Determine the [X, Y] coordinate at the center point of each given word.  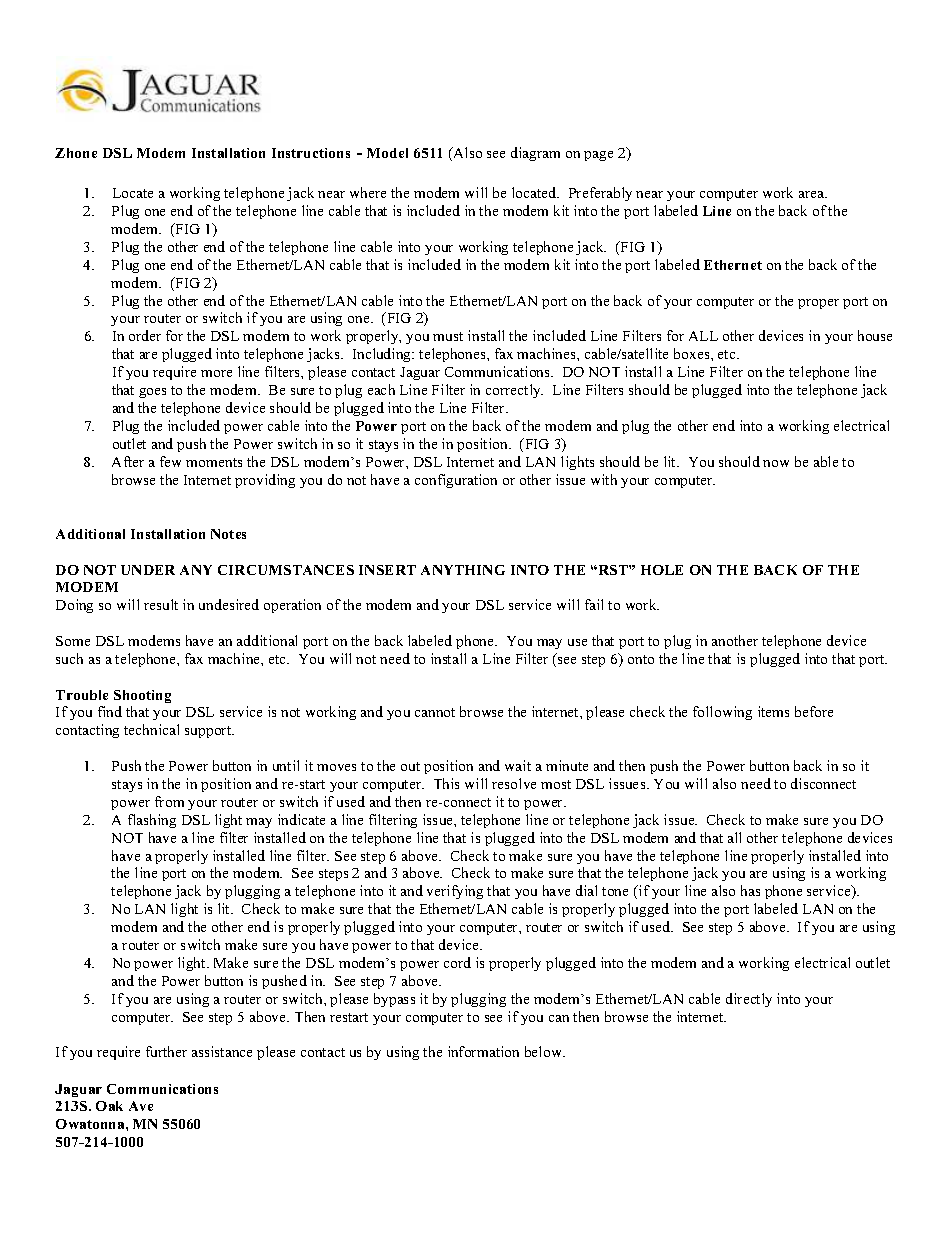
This [446, 783]
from [169, 801]
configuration [456, 481]
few [170, 461]
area [813, 194]
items [773, 711]
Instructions [311, 153]
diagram [535, 154]
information [483, 1051]
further [166, 1051]
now [776, 463]
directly [749, 1000]
